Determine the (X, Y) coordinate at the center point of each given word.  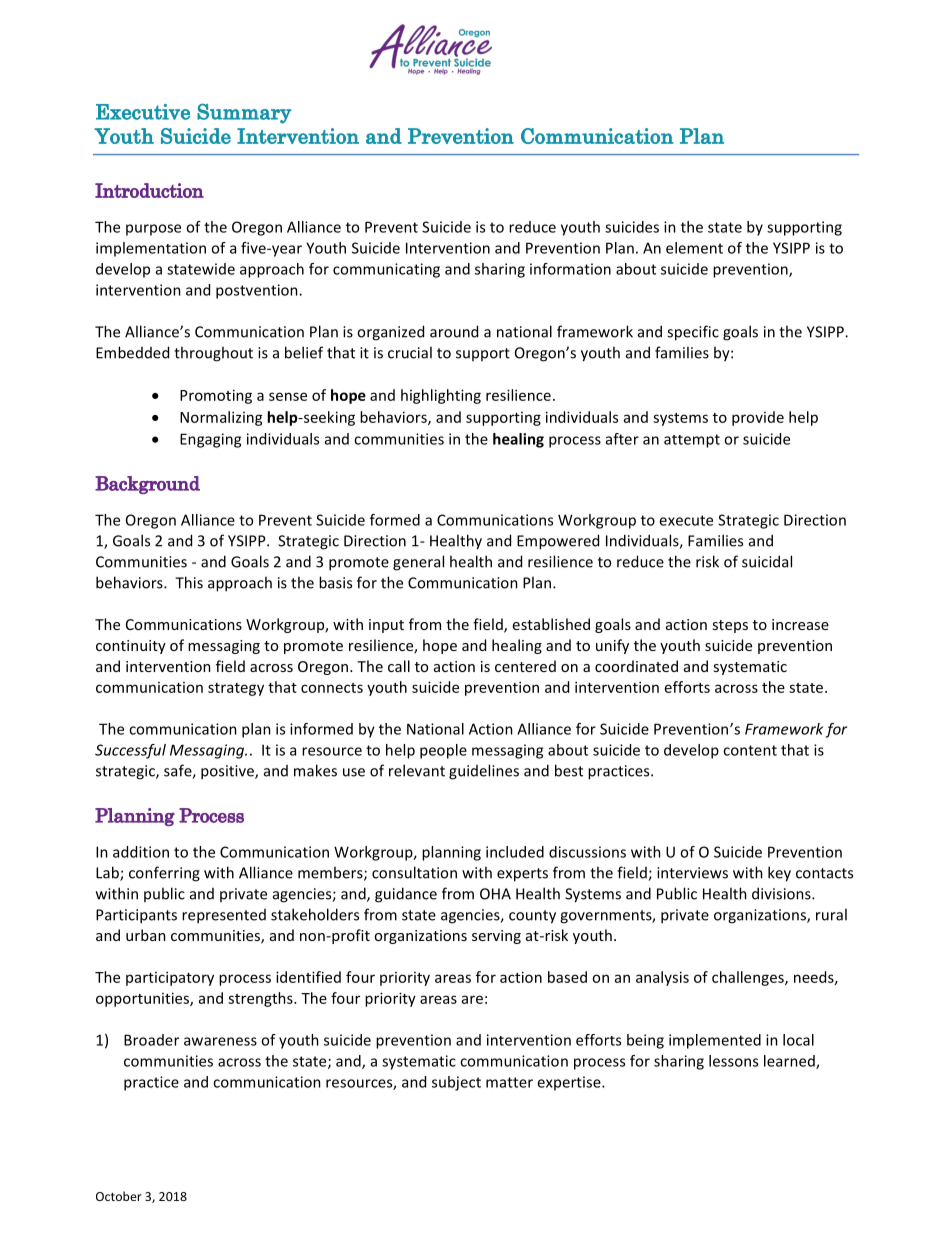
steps (730, 626)
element (694, 248)
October (119, 1196)
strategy (236, 689)
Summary (244, 113)
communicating (386, 270)
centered (525, 666)
